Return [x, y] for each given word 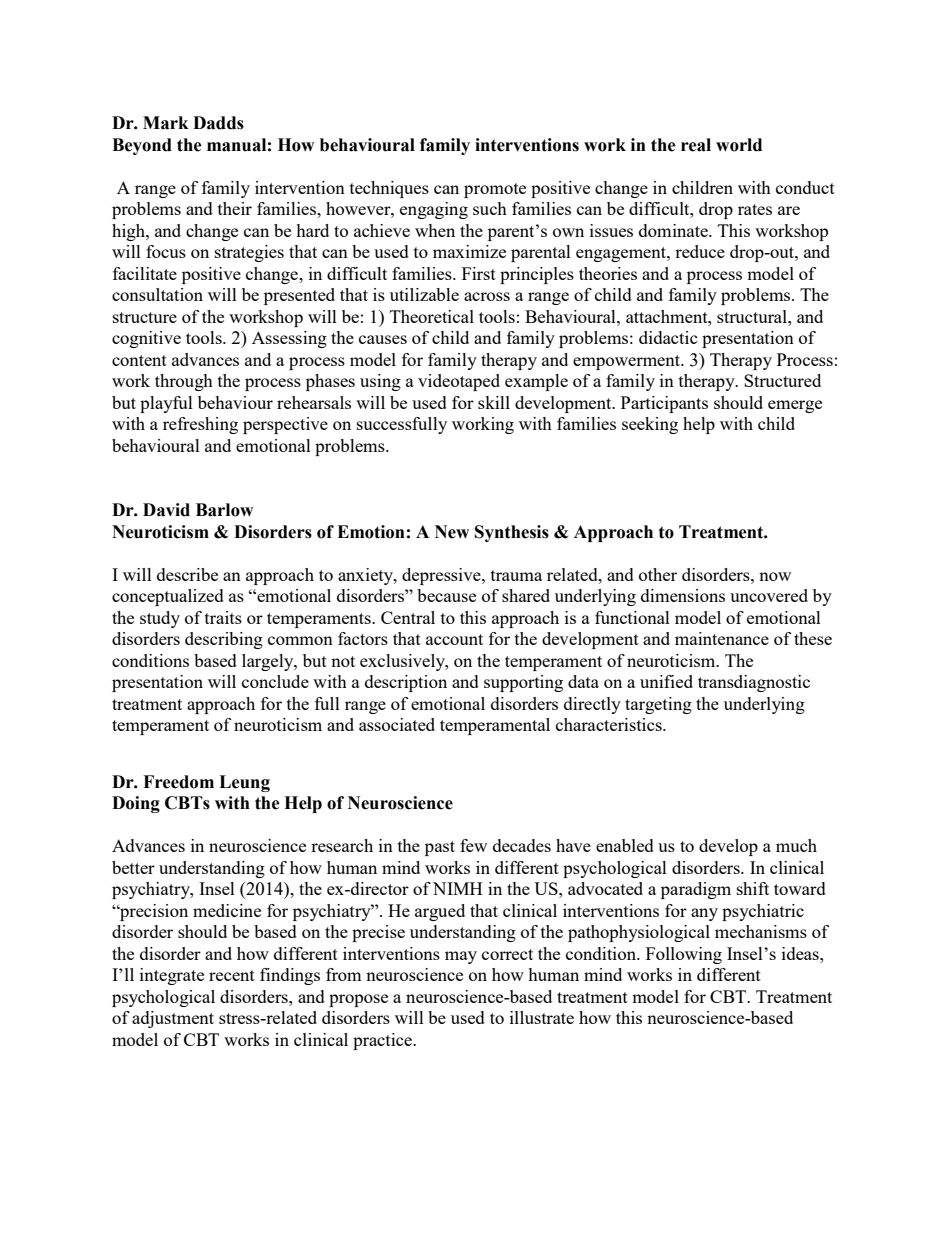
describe [187, 574]
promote [495, 190]
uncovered [769, 595]
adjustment [173, 1019]
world [739, 145]
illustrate [542, 1017]
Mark [166, 123]
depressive [442, 576]
